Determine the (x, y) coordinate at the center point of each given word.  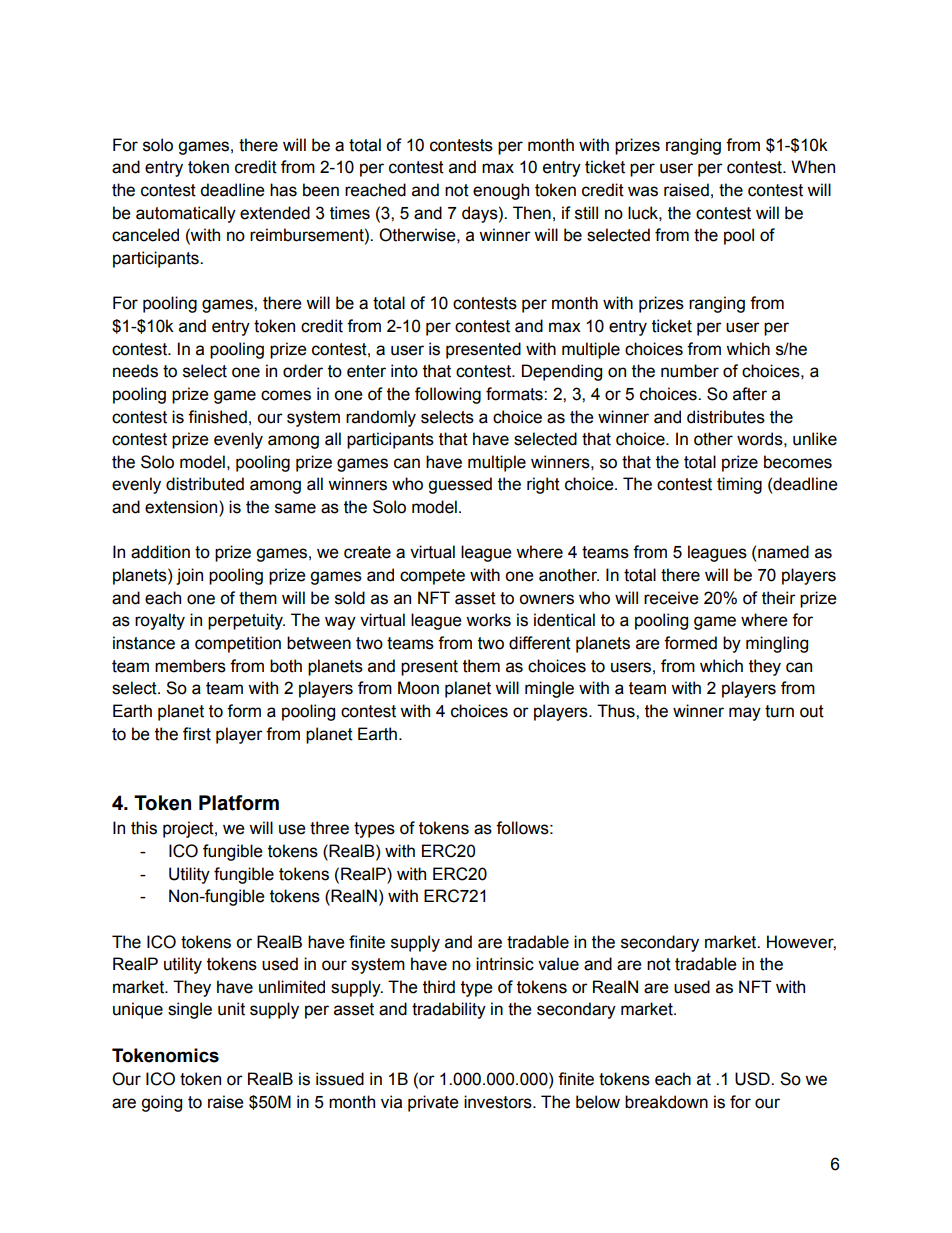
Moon (418, 688)
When (813, 167)
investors (499, 1102)
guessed (460, 485)
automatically (186, 214)
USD (753, 1079)
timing (739, 485)
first (197, 734)
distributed (205, 484)
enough (501, 191)
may (745, 714)
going (161, 1103)
